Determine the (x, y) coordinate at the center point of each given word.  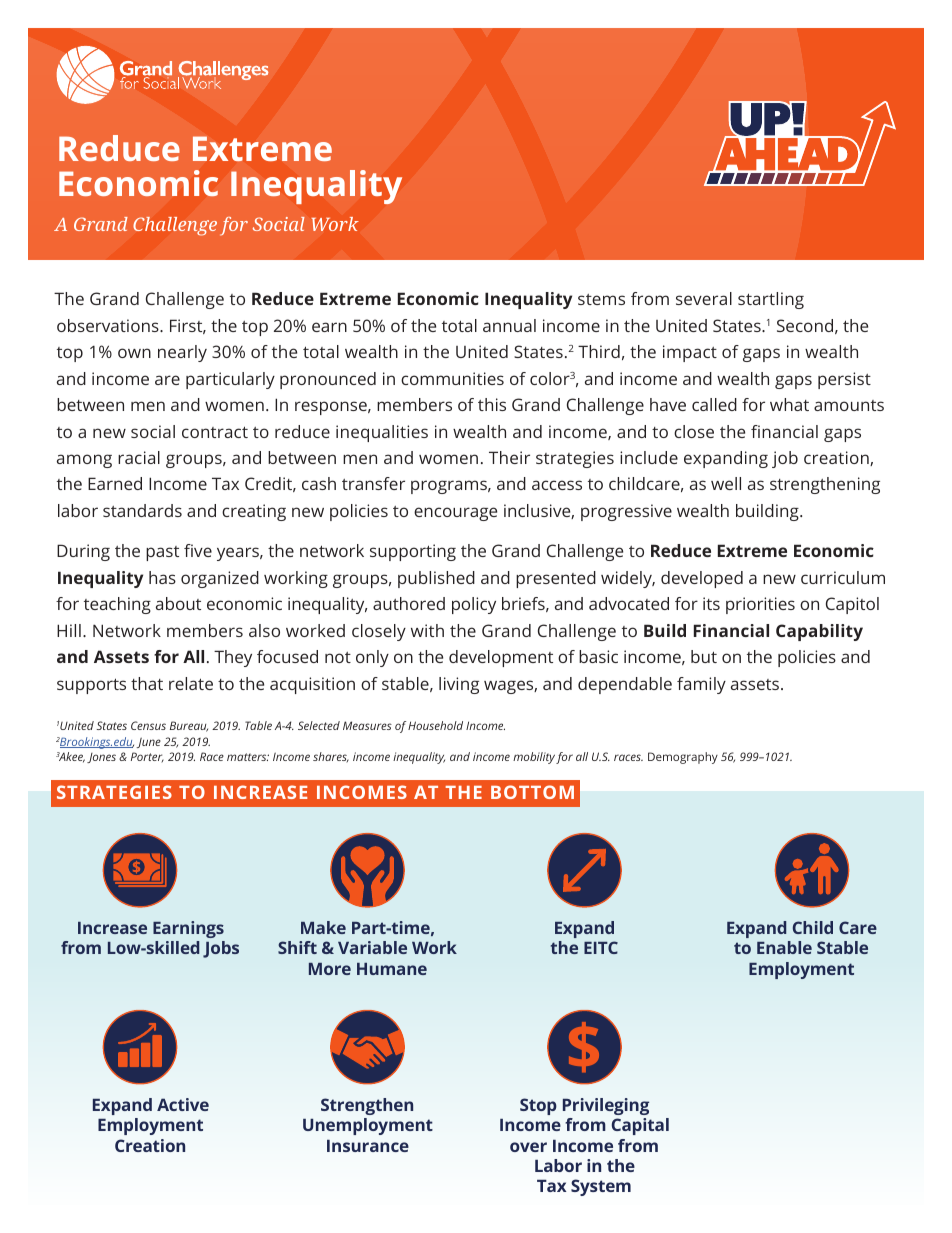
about (178, 603)
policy (474, 605)
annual (509, 325)
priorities (760, 605)
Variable (372, 947)
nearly (182, 353)
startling (771, 300)
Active (183, 1104)
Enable (784, 947)
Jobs (221, 949)
